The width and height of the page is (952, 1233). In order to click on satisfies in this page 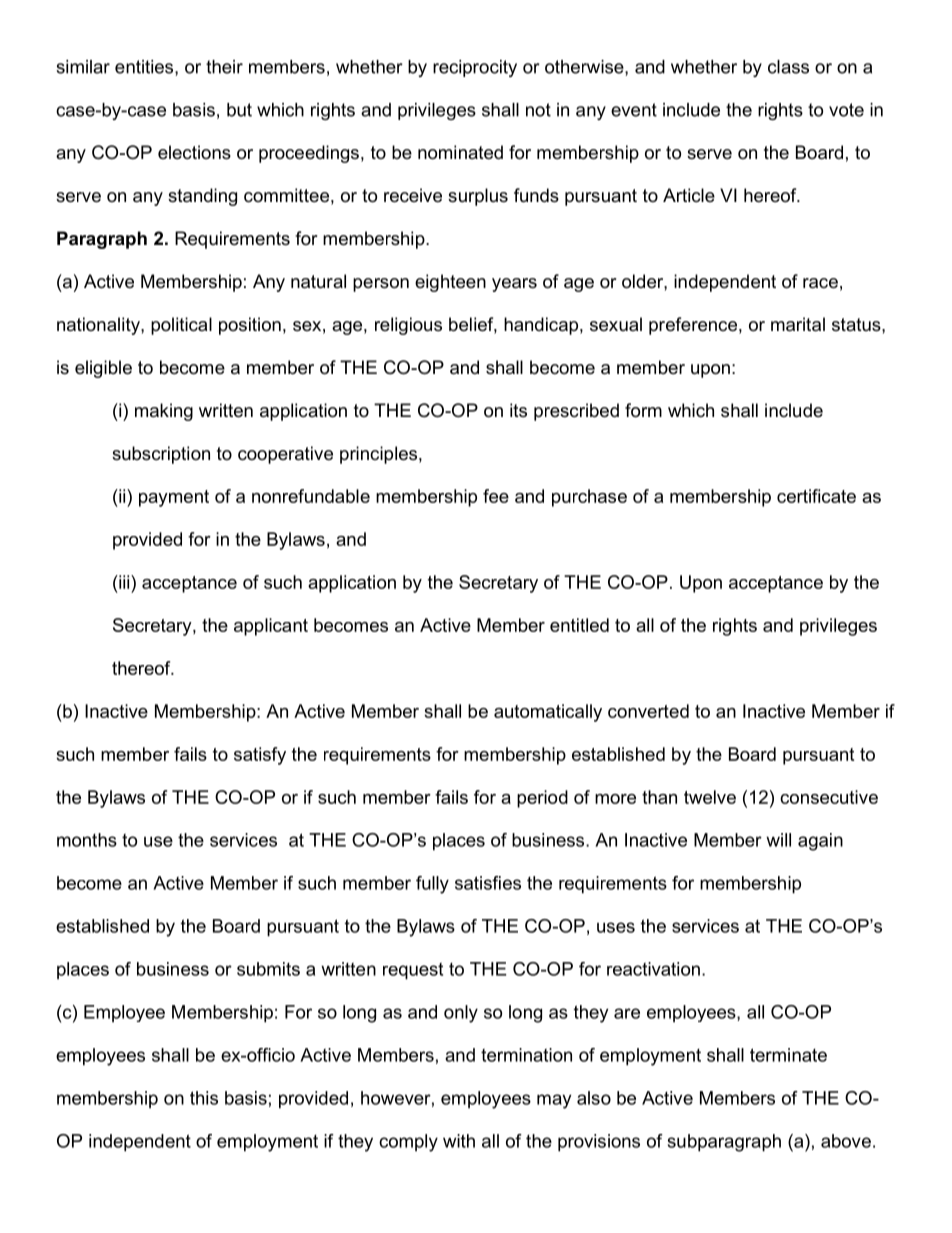, I will do `click(488, 883)`.
